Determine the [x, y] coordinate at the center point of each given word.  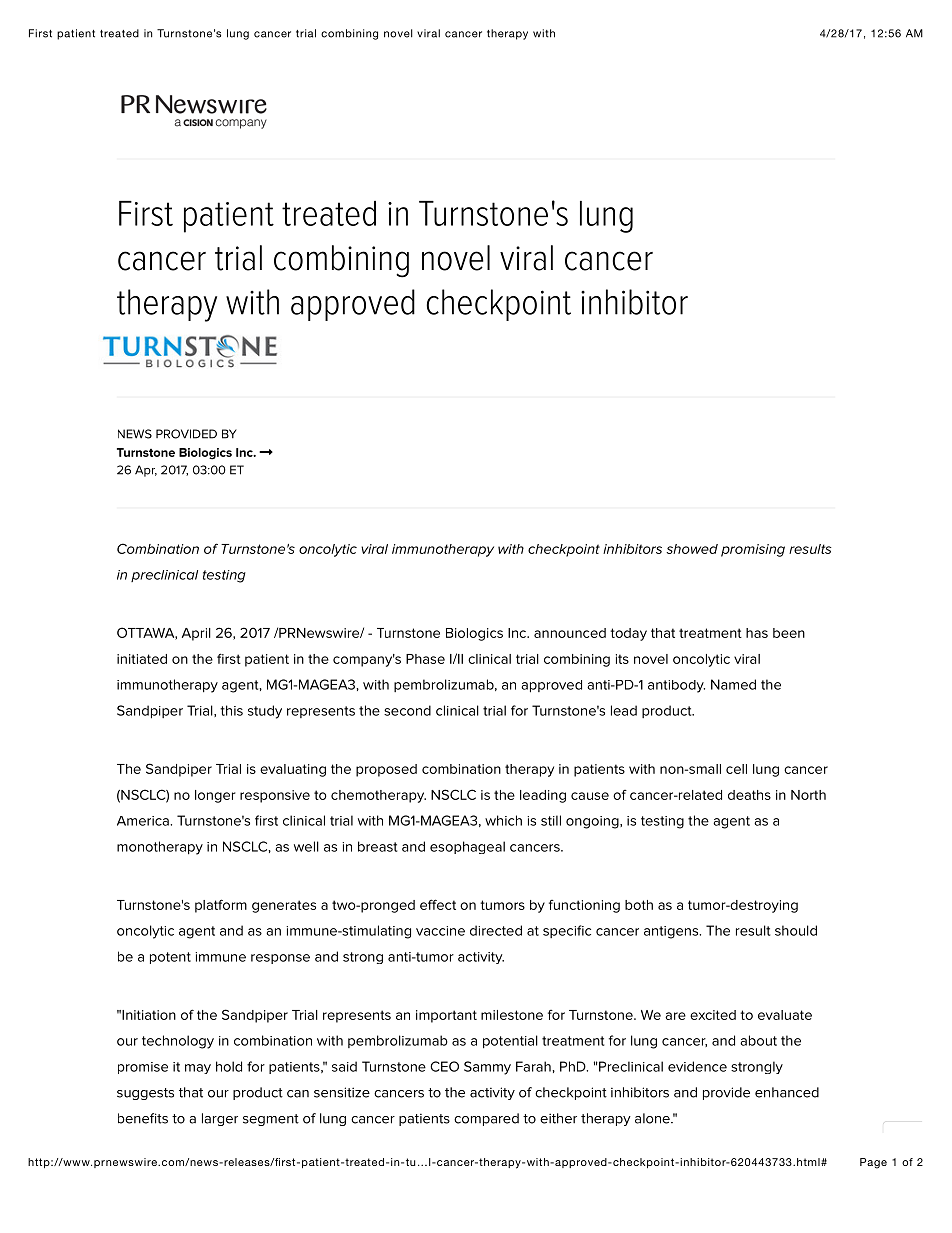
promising [753, 550]
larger [220, 1119]
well [306, 846]
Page [873, 1163]
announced [570, 633]
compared [486, 1119]
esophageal [467, 847]
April [196, 634]
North [808, 795]
